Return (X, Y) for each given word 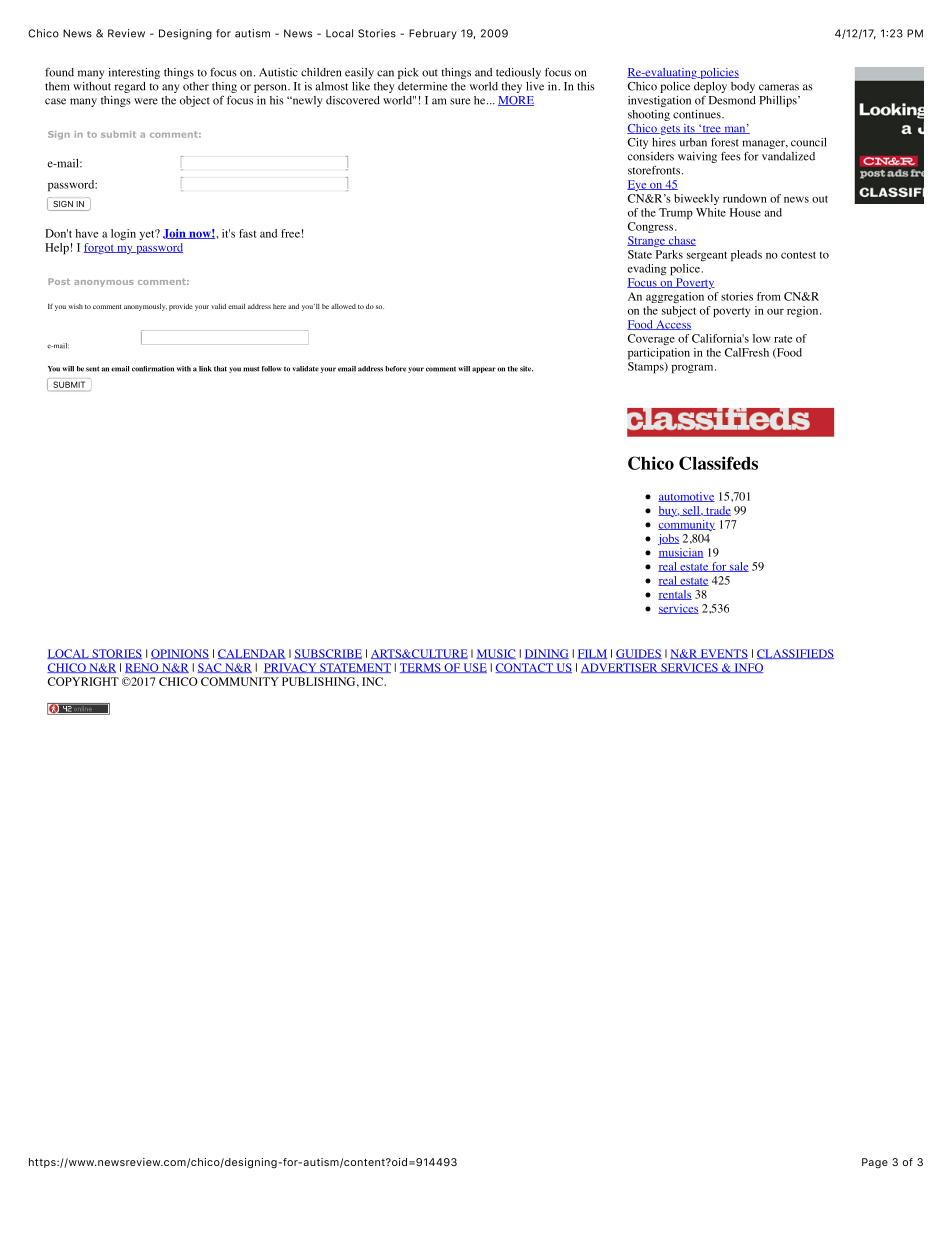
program (693, 369)
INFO (747, 668)
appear (484, 370)
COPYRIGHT (83, 681)
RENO (143, 668)
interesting (134, 73)
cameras (779, 87)
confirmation (153, 369)
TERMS (421, 668)
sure (460, 101)
